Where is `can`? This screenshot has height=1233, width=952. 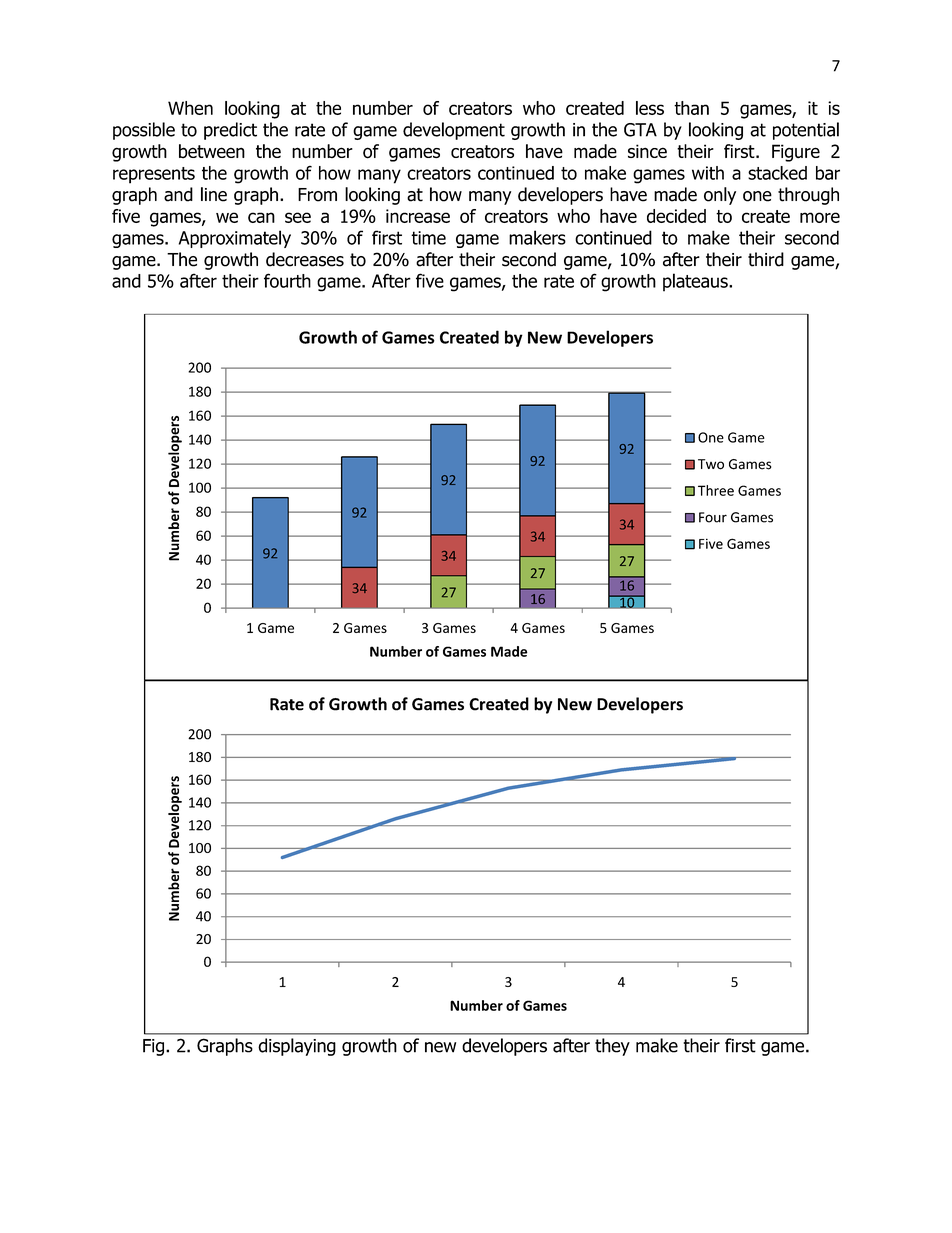 can is located at coordinates (261, 217).
